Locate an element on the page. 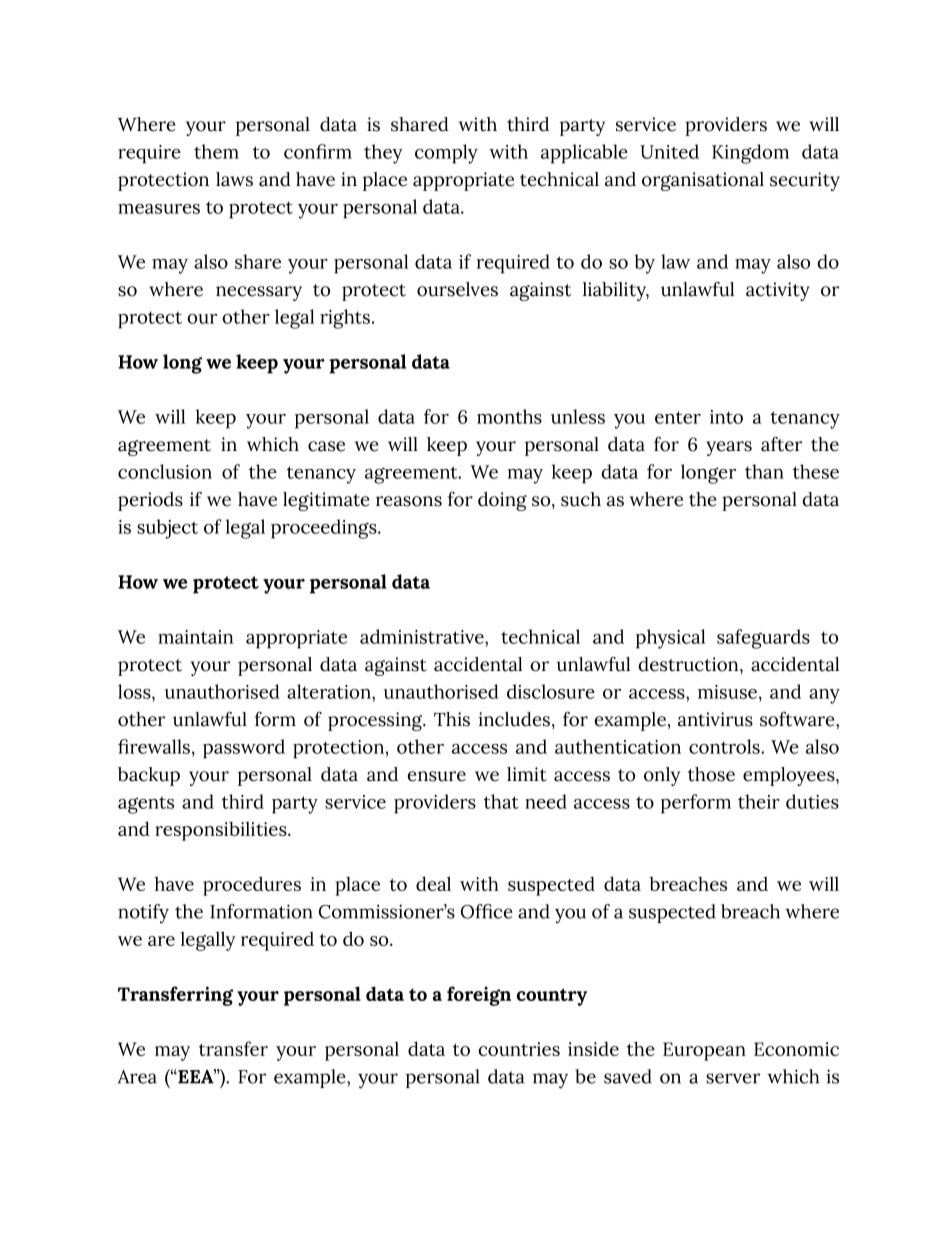  password is located at coordinates (244, 749).
